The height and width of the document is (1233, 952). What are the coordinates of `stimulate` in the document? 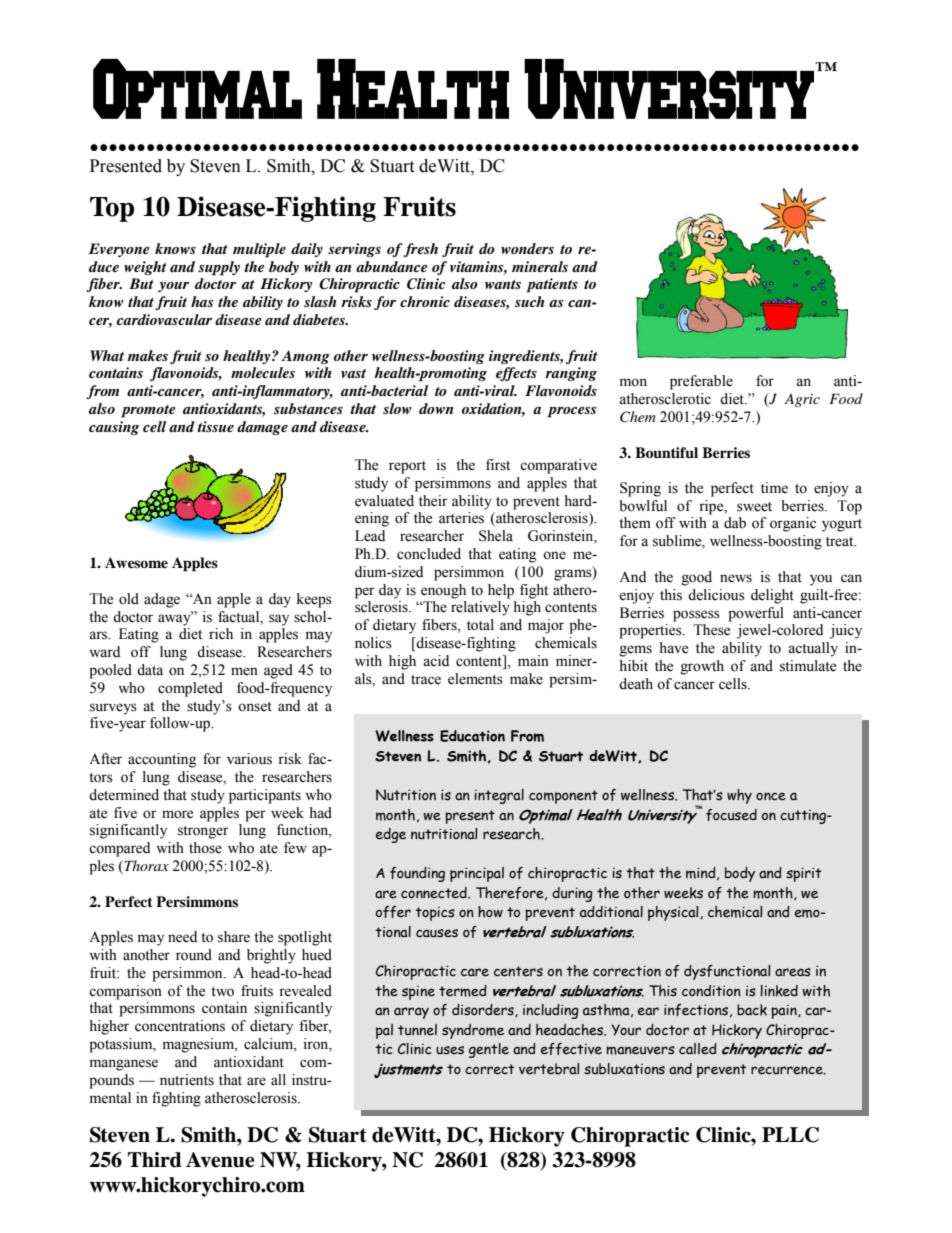 It's located at (808, 666).
